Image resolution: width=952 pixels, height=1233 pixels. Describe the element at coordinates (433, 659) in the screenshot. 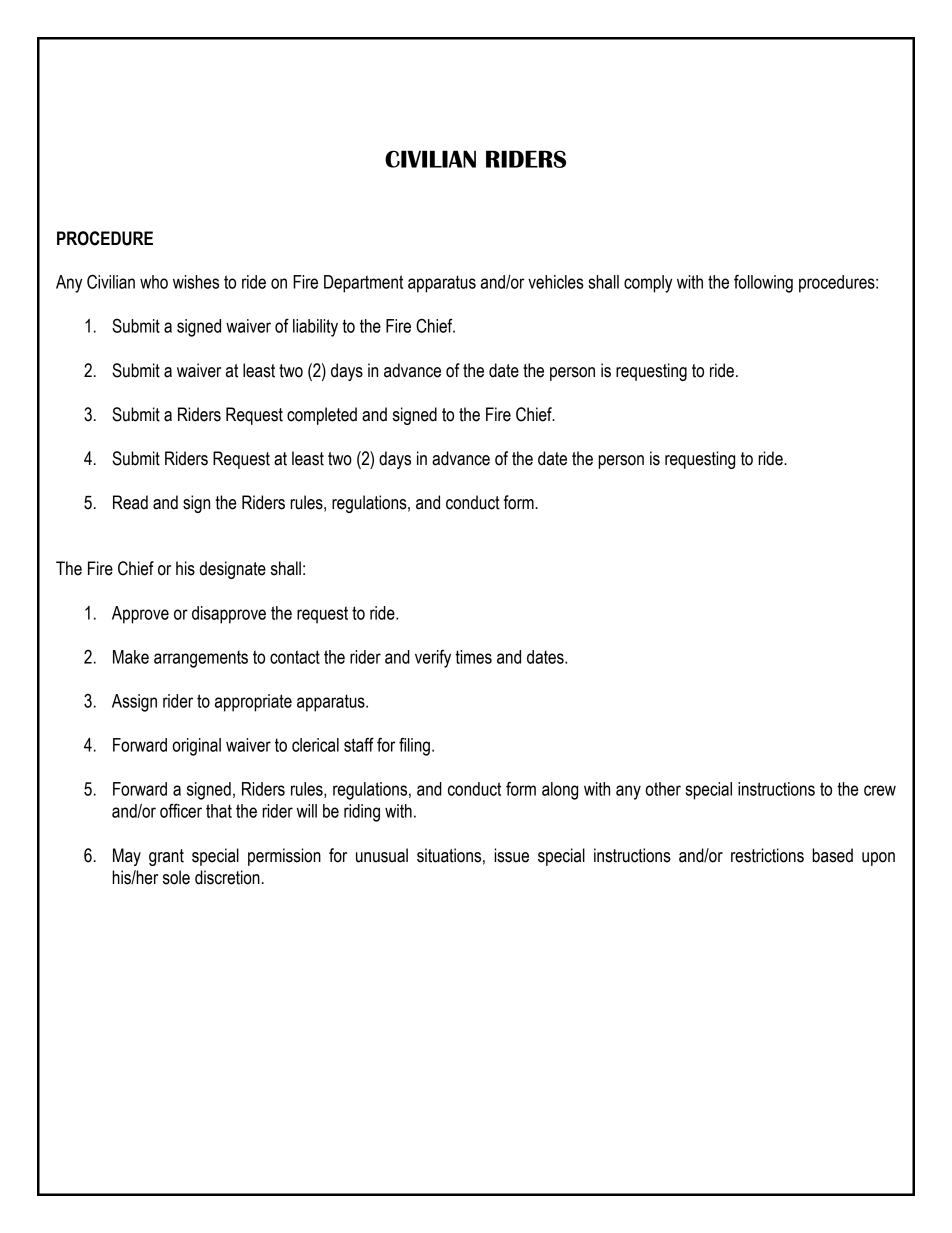

I see `verify` at that location.
